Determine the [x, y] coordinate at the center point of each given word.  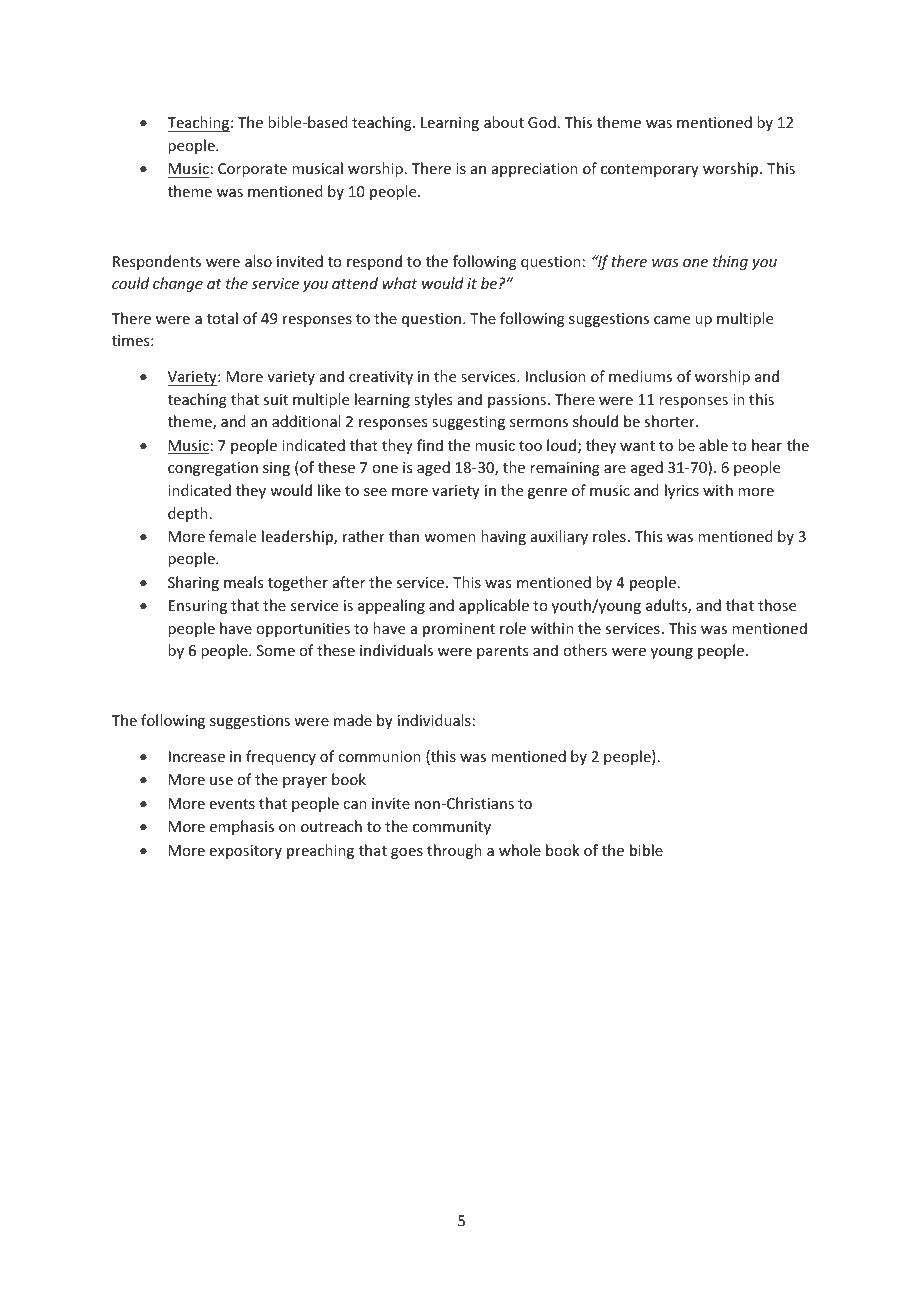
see [375, 492]
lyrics [682, 491]
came [672, 320]
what [399, 283]
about [504, 122]
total [222, 318]
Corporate [252, 170]
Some [276, 650]
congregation [213, 469]
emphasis [242, 827]
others [585, 650]
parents [502, 652]
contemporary [650, 170]
